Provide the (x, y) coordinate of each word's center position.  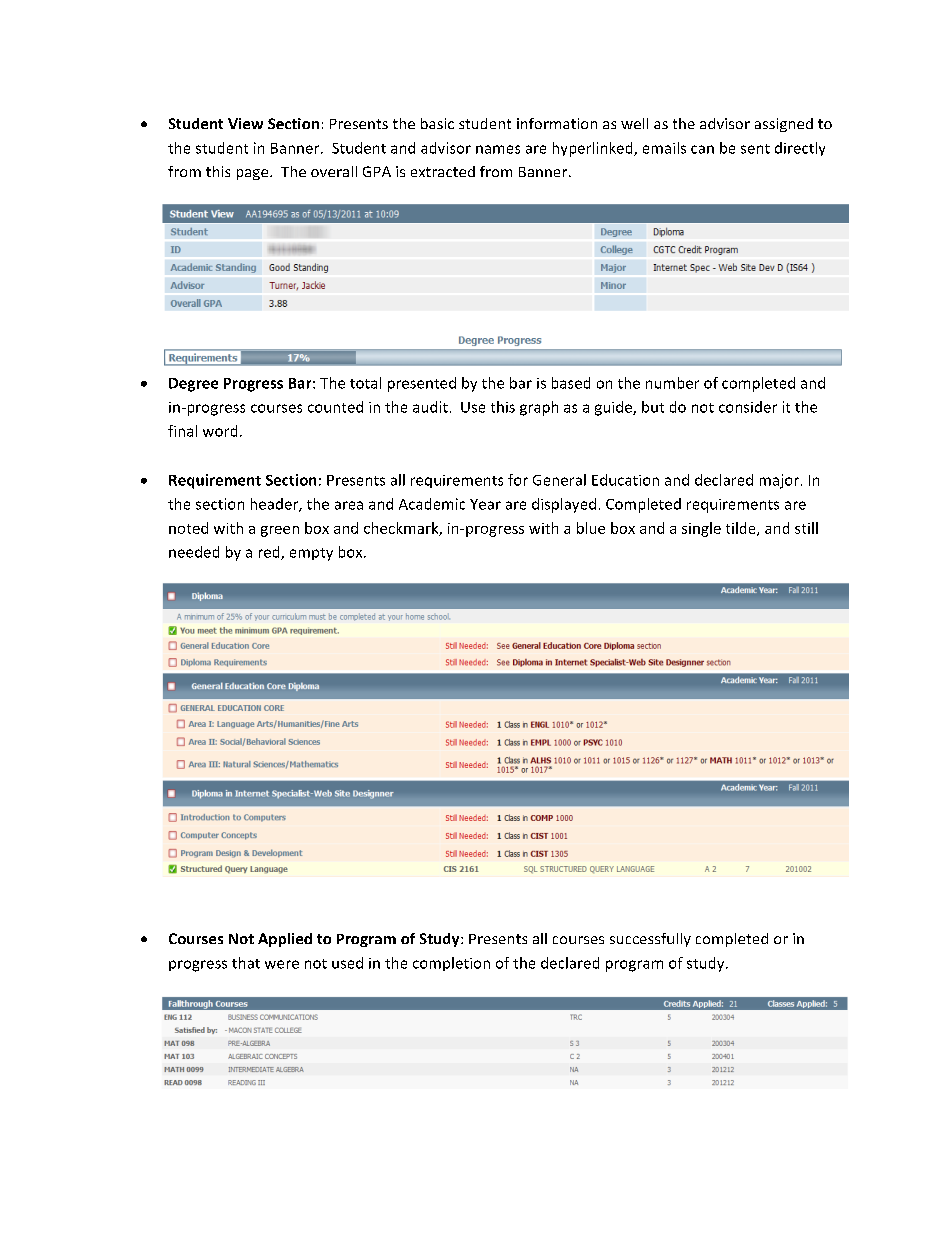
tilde (742, 529)
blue (591, 528)
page (254, 174)
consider (748, 407)
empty (311, 554)
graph (539, 408)
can (702, 149)
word (220, 431)
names (498, 149)
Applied (285, 940)
